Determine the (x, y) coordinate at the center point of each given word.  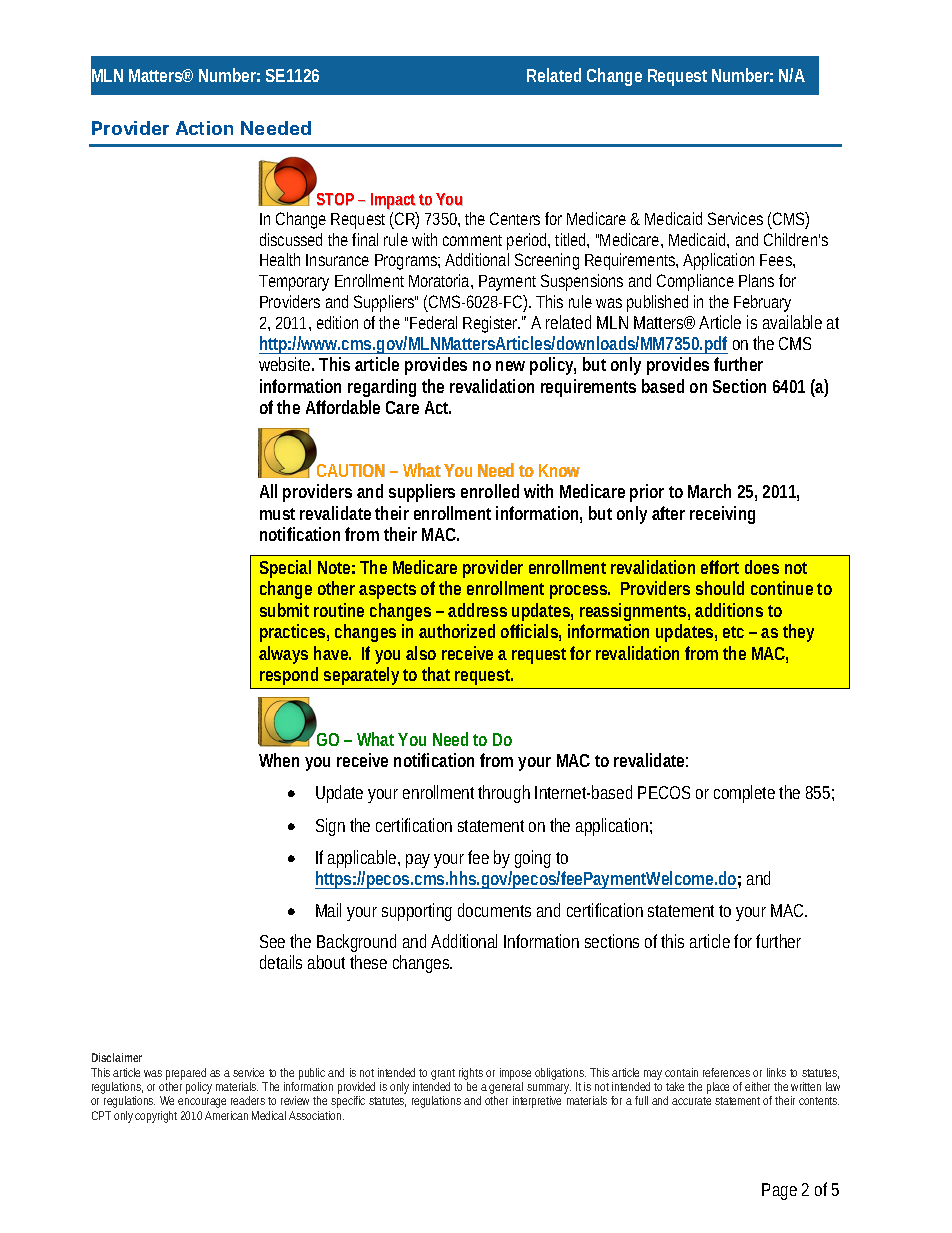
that (436, 674)
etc (733, 632)
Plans (756, 280)
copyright (156, 1117)
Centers (515, 218)
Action (204, 128)
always (283, 655)
